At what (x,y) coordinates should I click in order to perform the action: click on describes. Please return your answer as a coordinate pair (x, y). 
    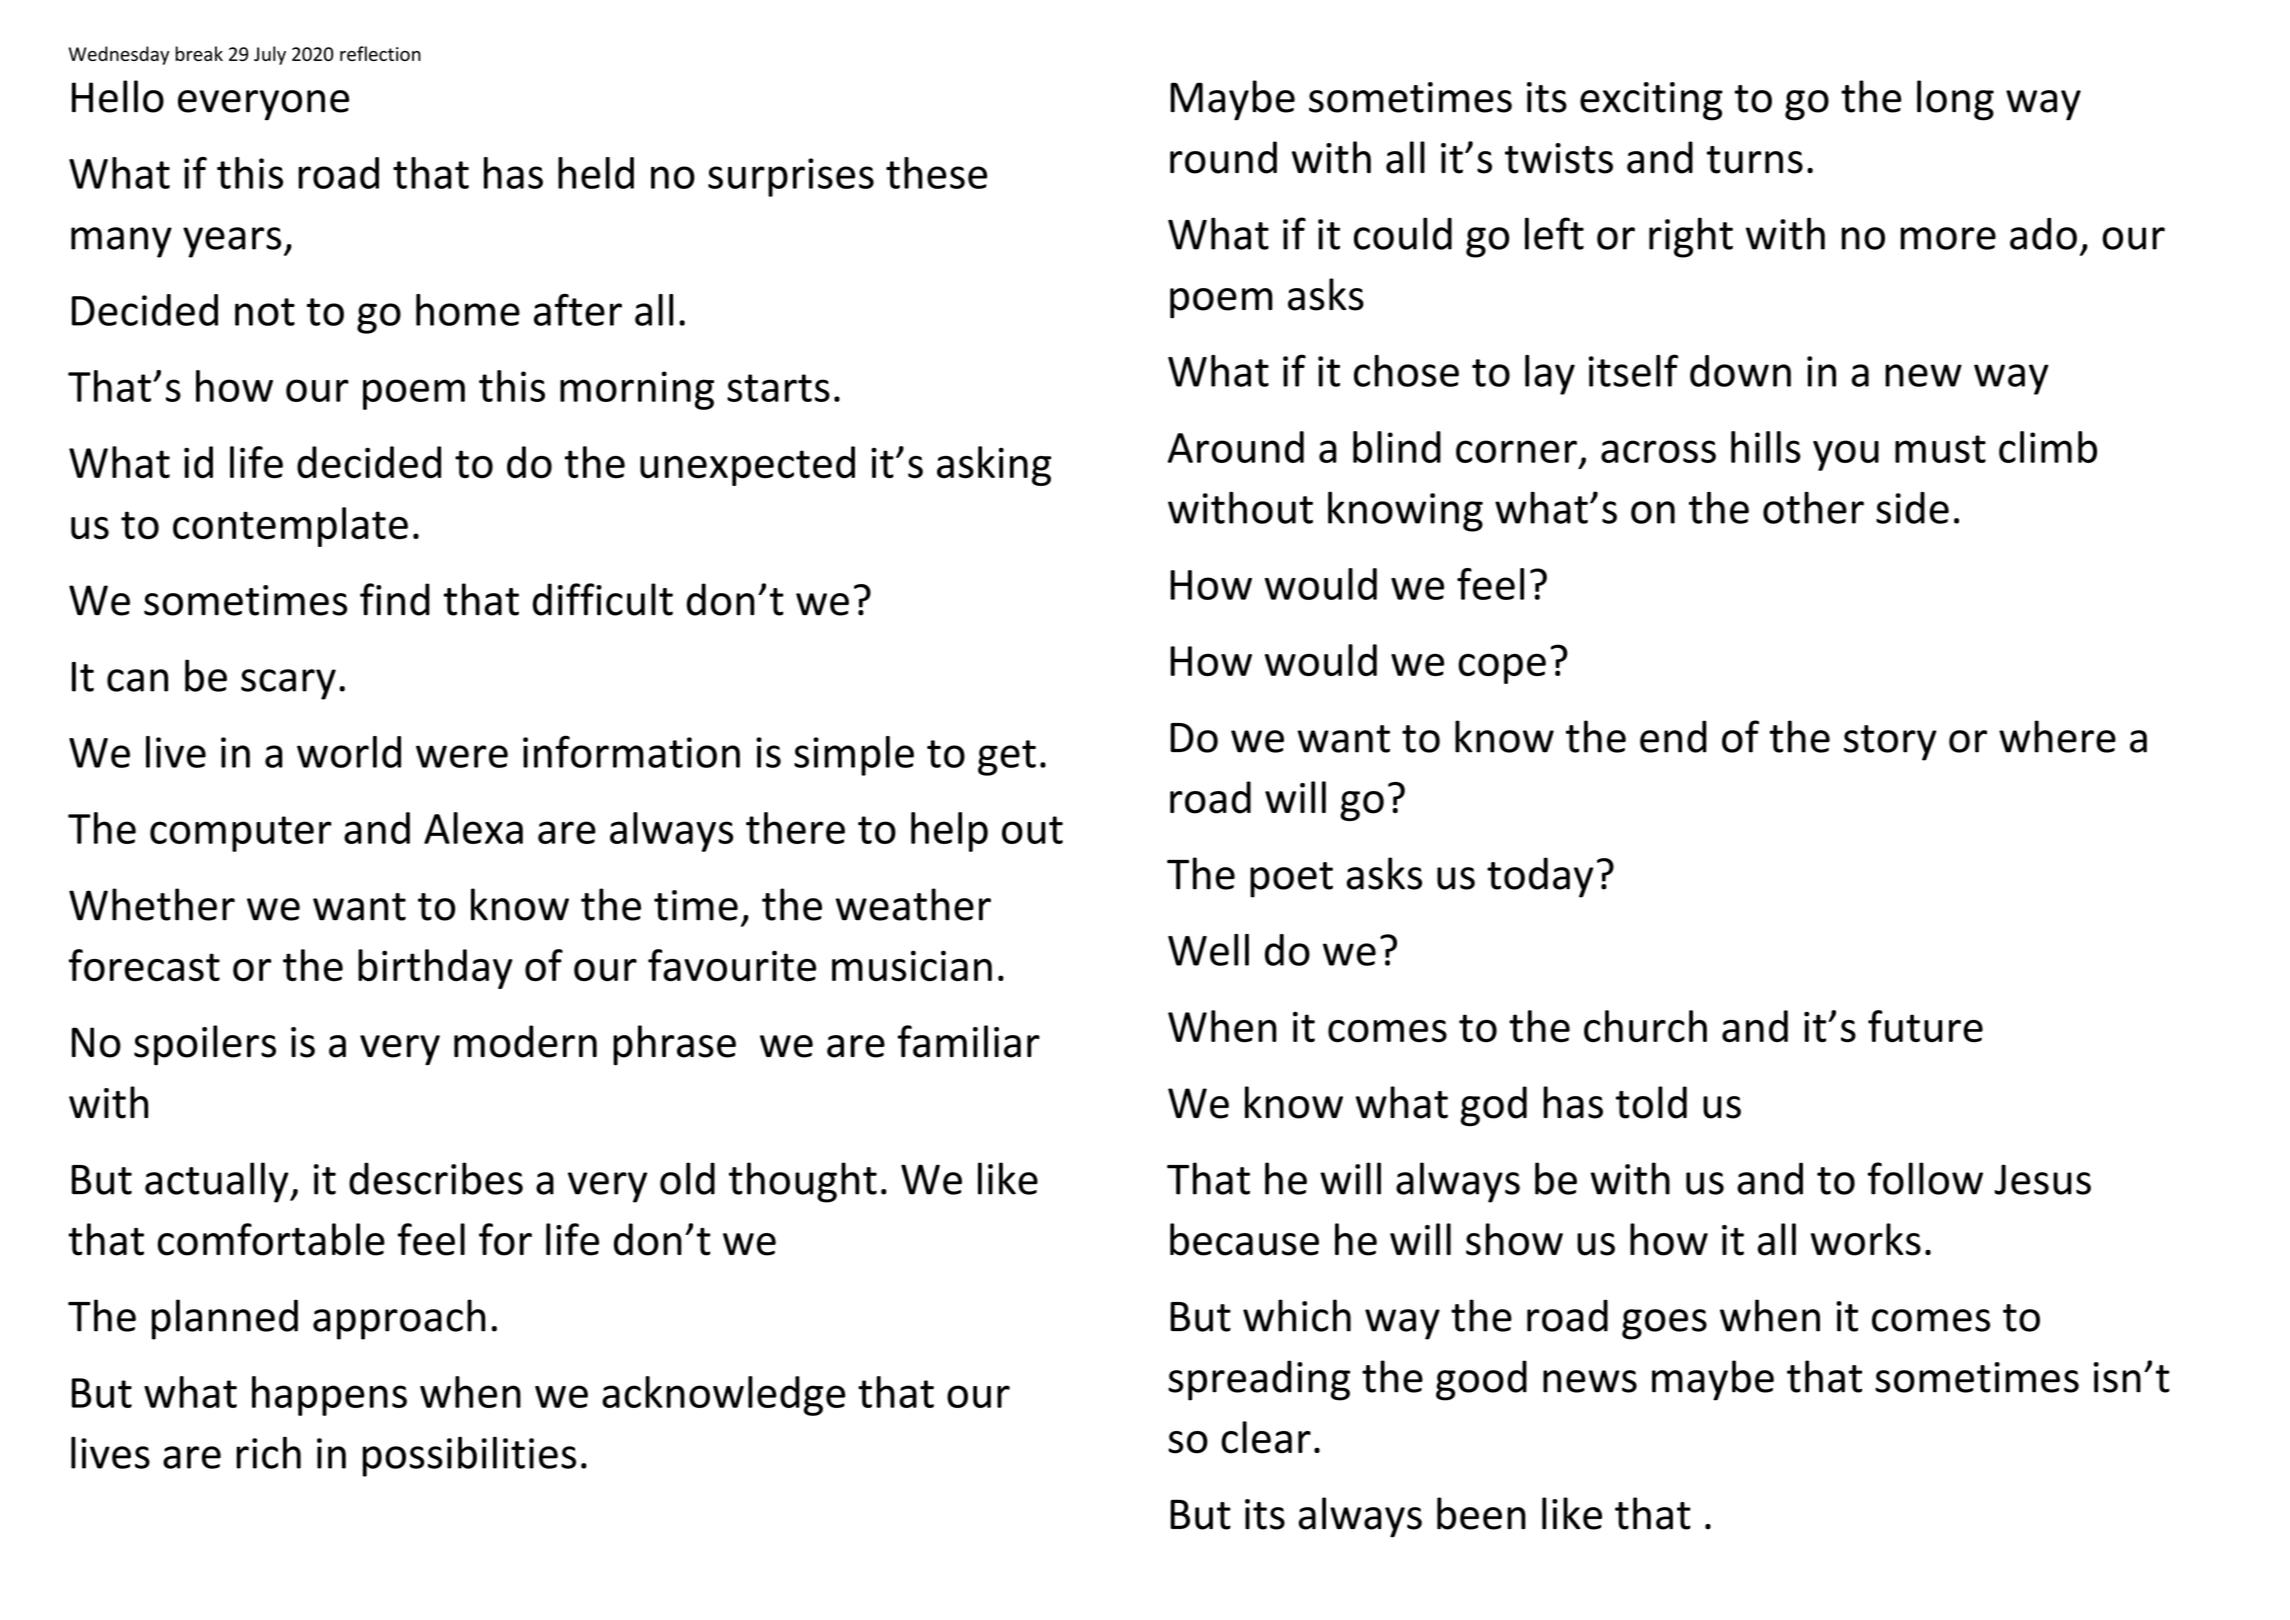
    Looking at the image, I should click on (436, 1178).
